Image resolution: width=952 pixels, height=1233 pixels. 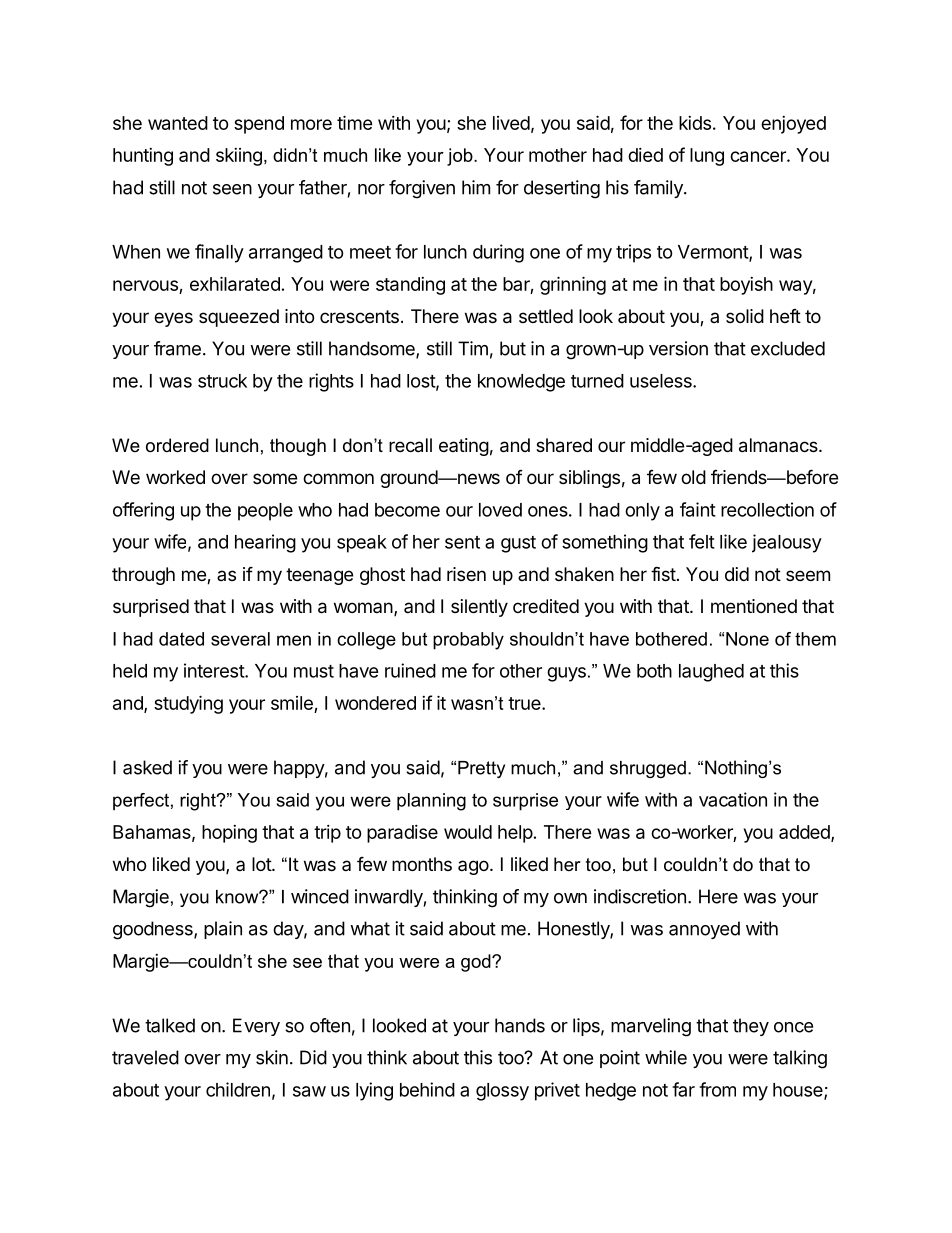 I want to click on from, so click(x=717, y=1089).
